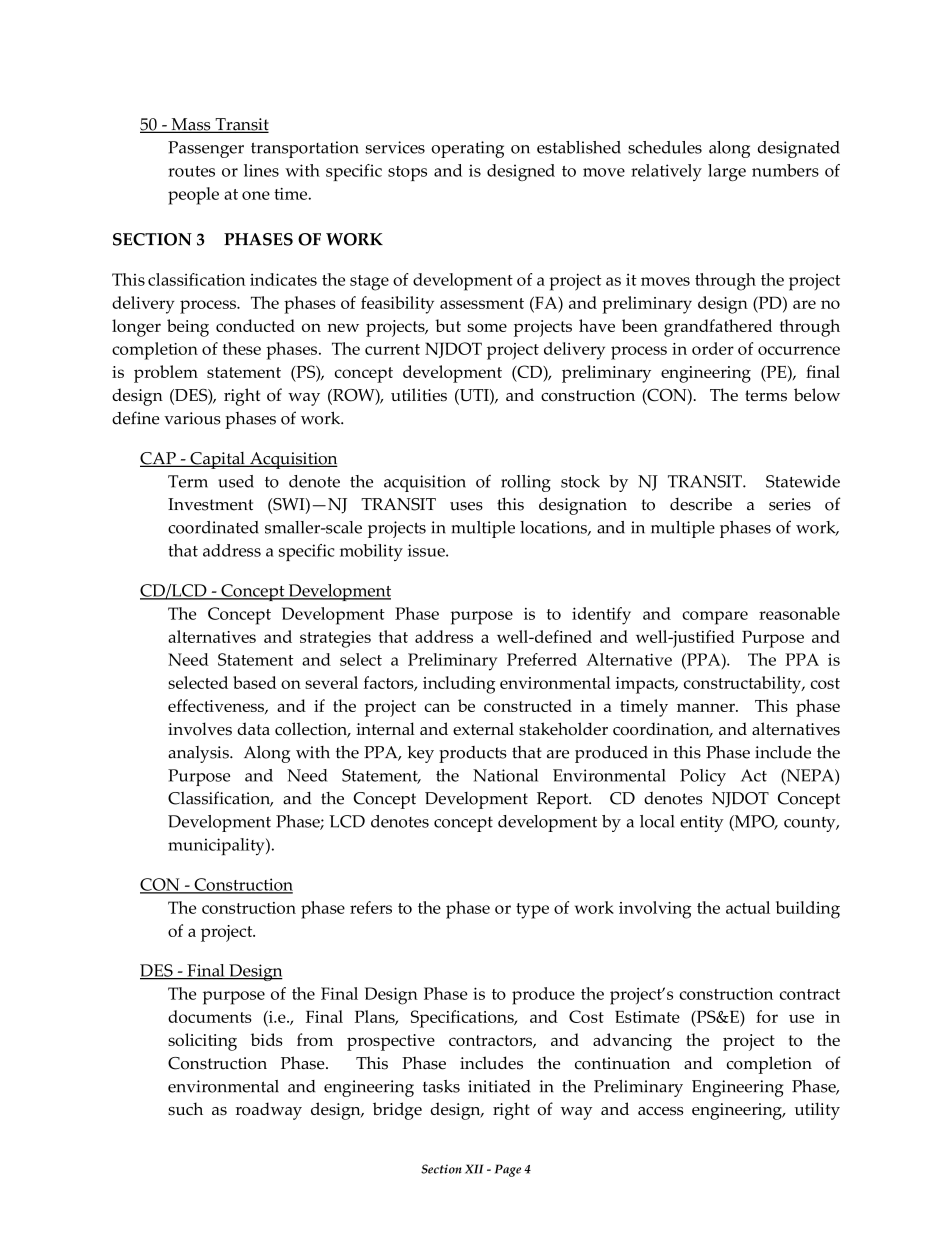  I want to click on based, so click(255, 682).
